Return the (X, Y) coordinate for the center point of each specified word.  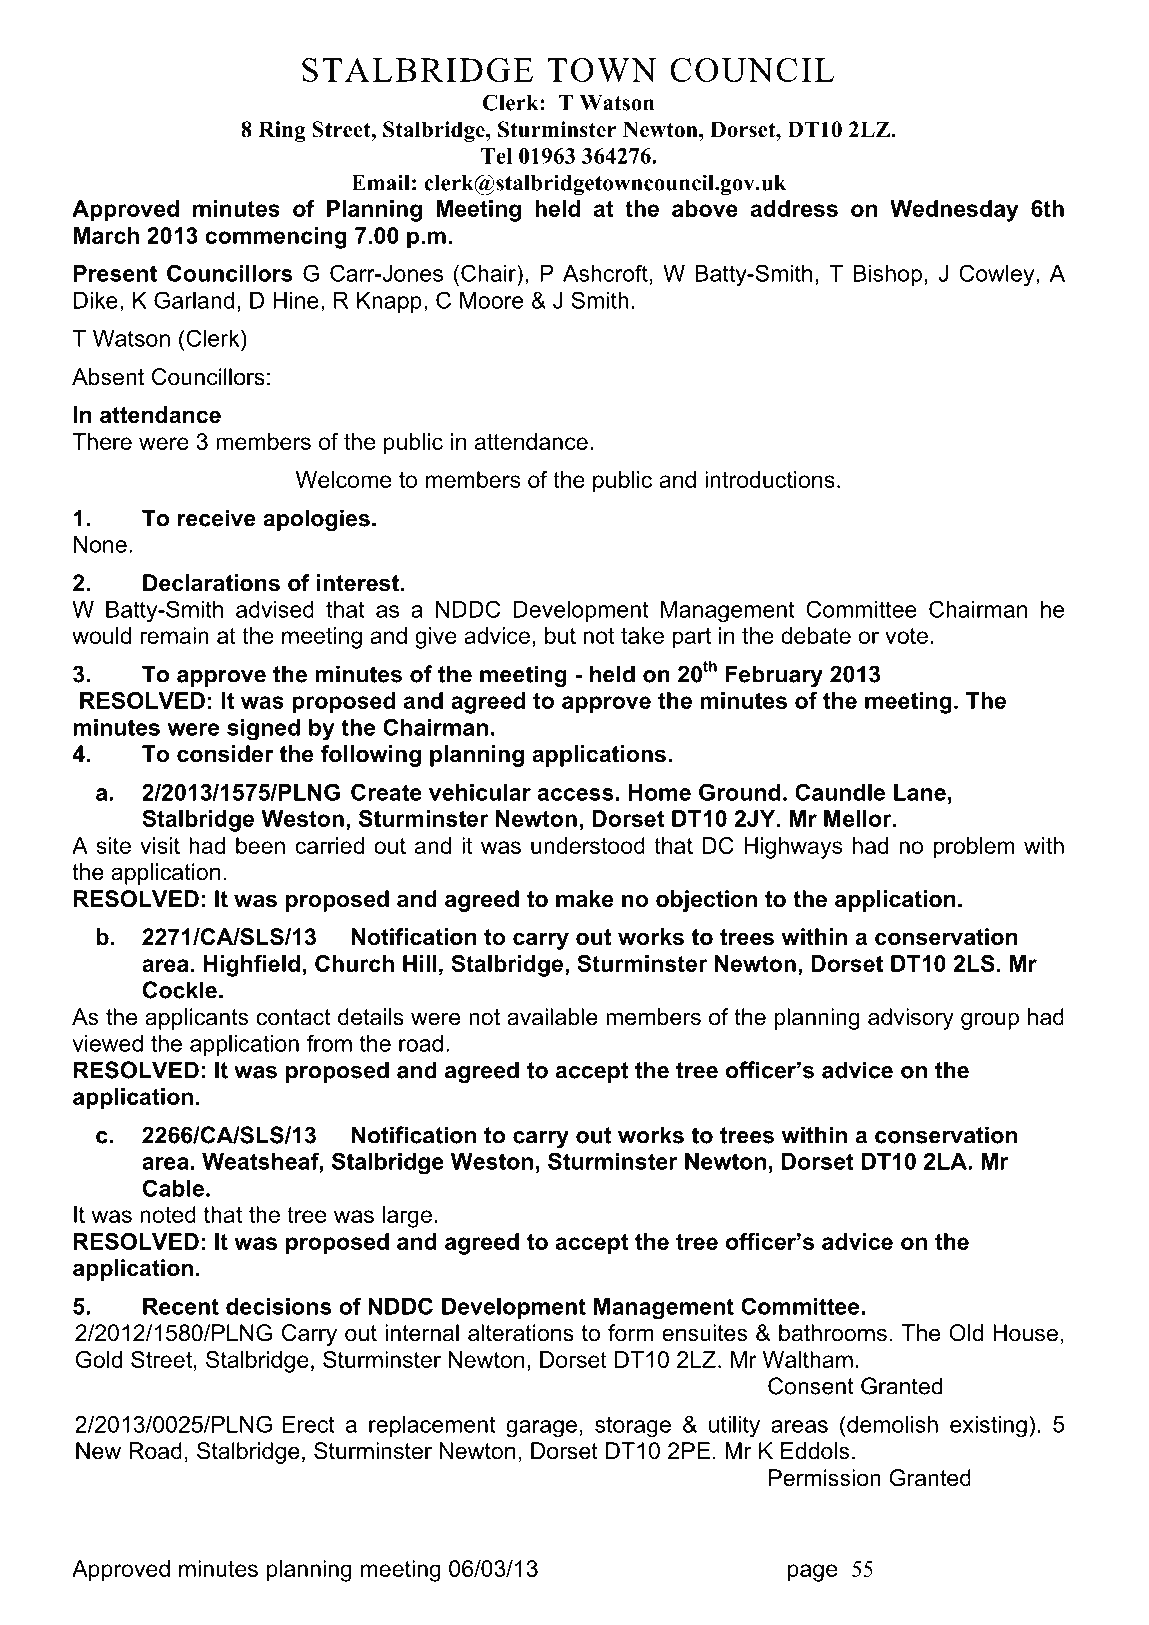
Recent (181, 1306)
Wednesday (954, 211)
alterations (521, 1333)
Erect (308, 1424)
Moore (491, 300)
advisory (911, 1019)
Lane (920, 792)
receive (217, 518)
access (576, 794)
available (552, 1017)
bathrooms (833, 1333)
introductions (770, 479)
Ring (282, 131)
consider (225, 754)
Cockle (180, 990)
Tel (496, 156)
